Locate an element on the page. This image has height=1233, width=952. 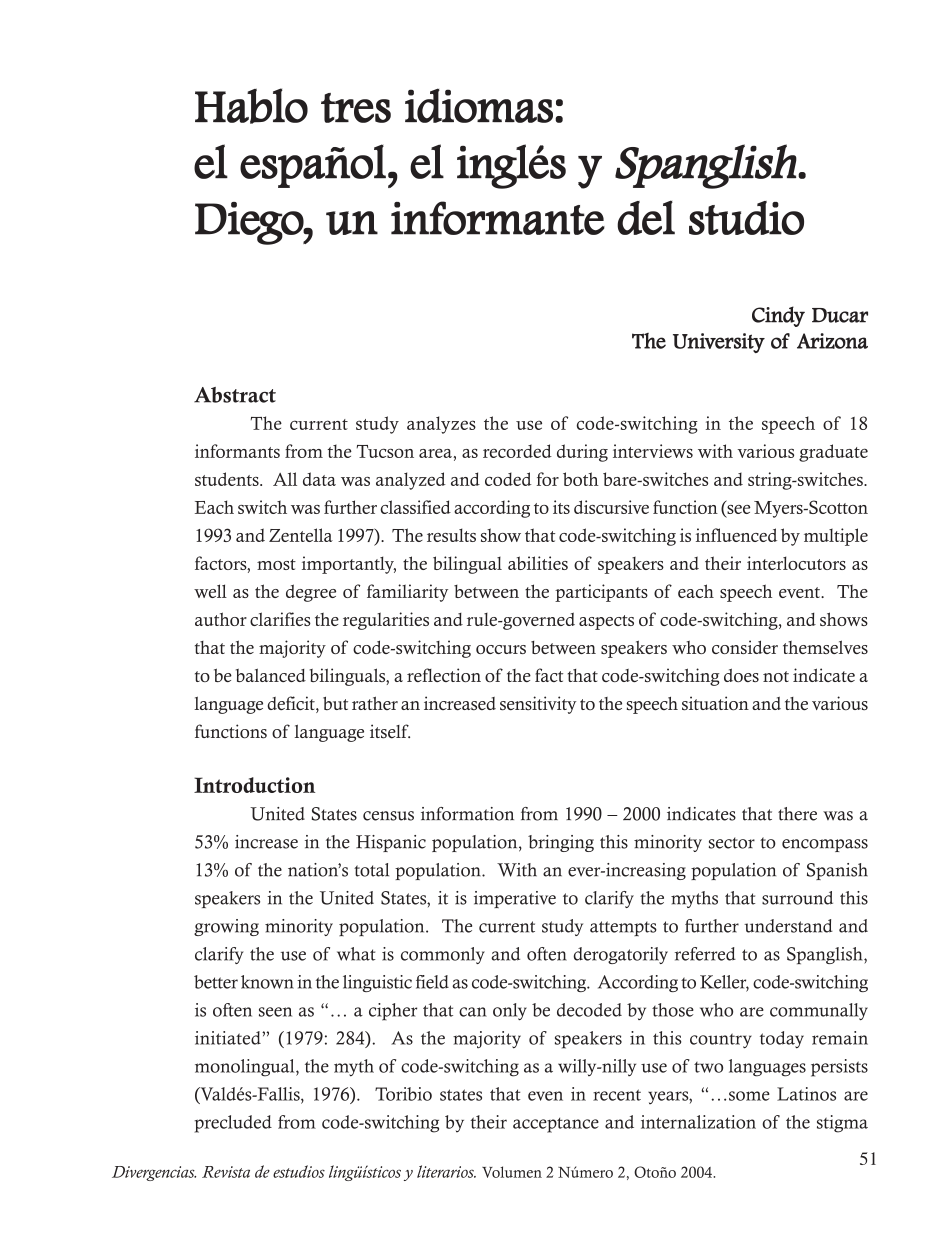
precluded is located at coordinates (233, 1124).
